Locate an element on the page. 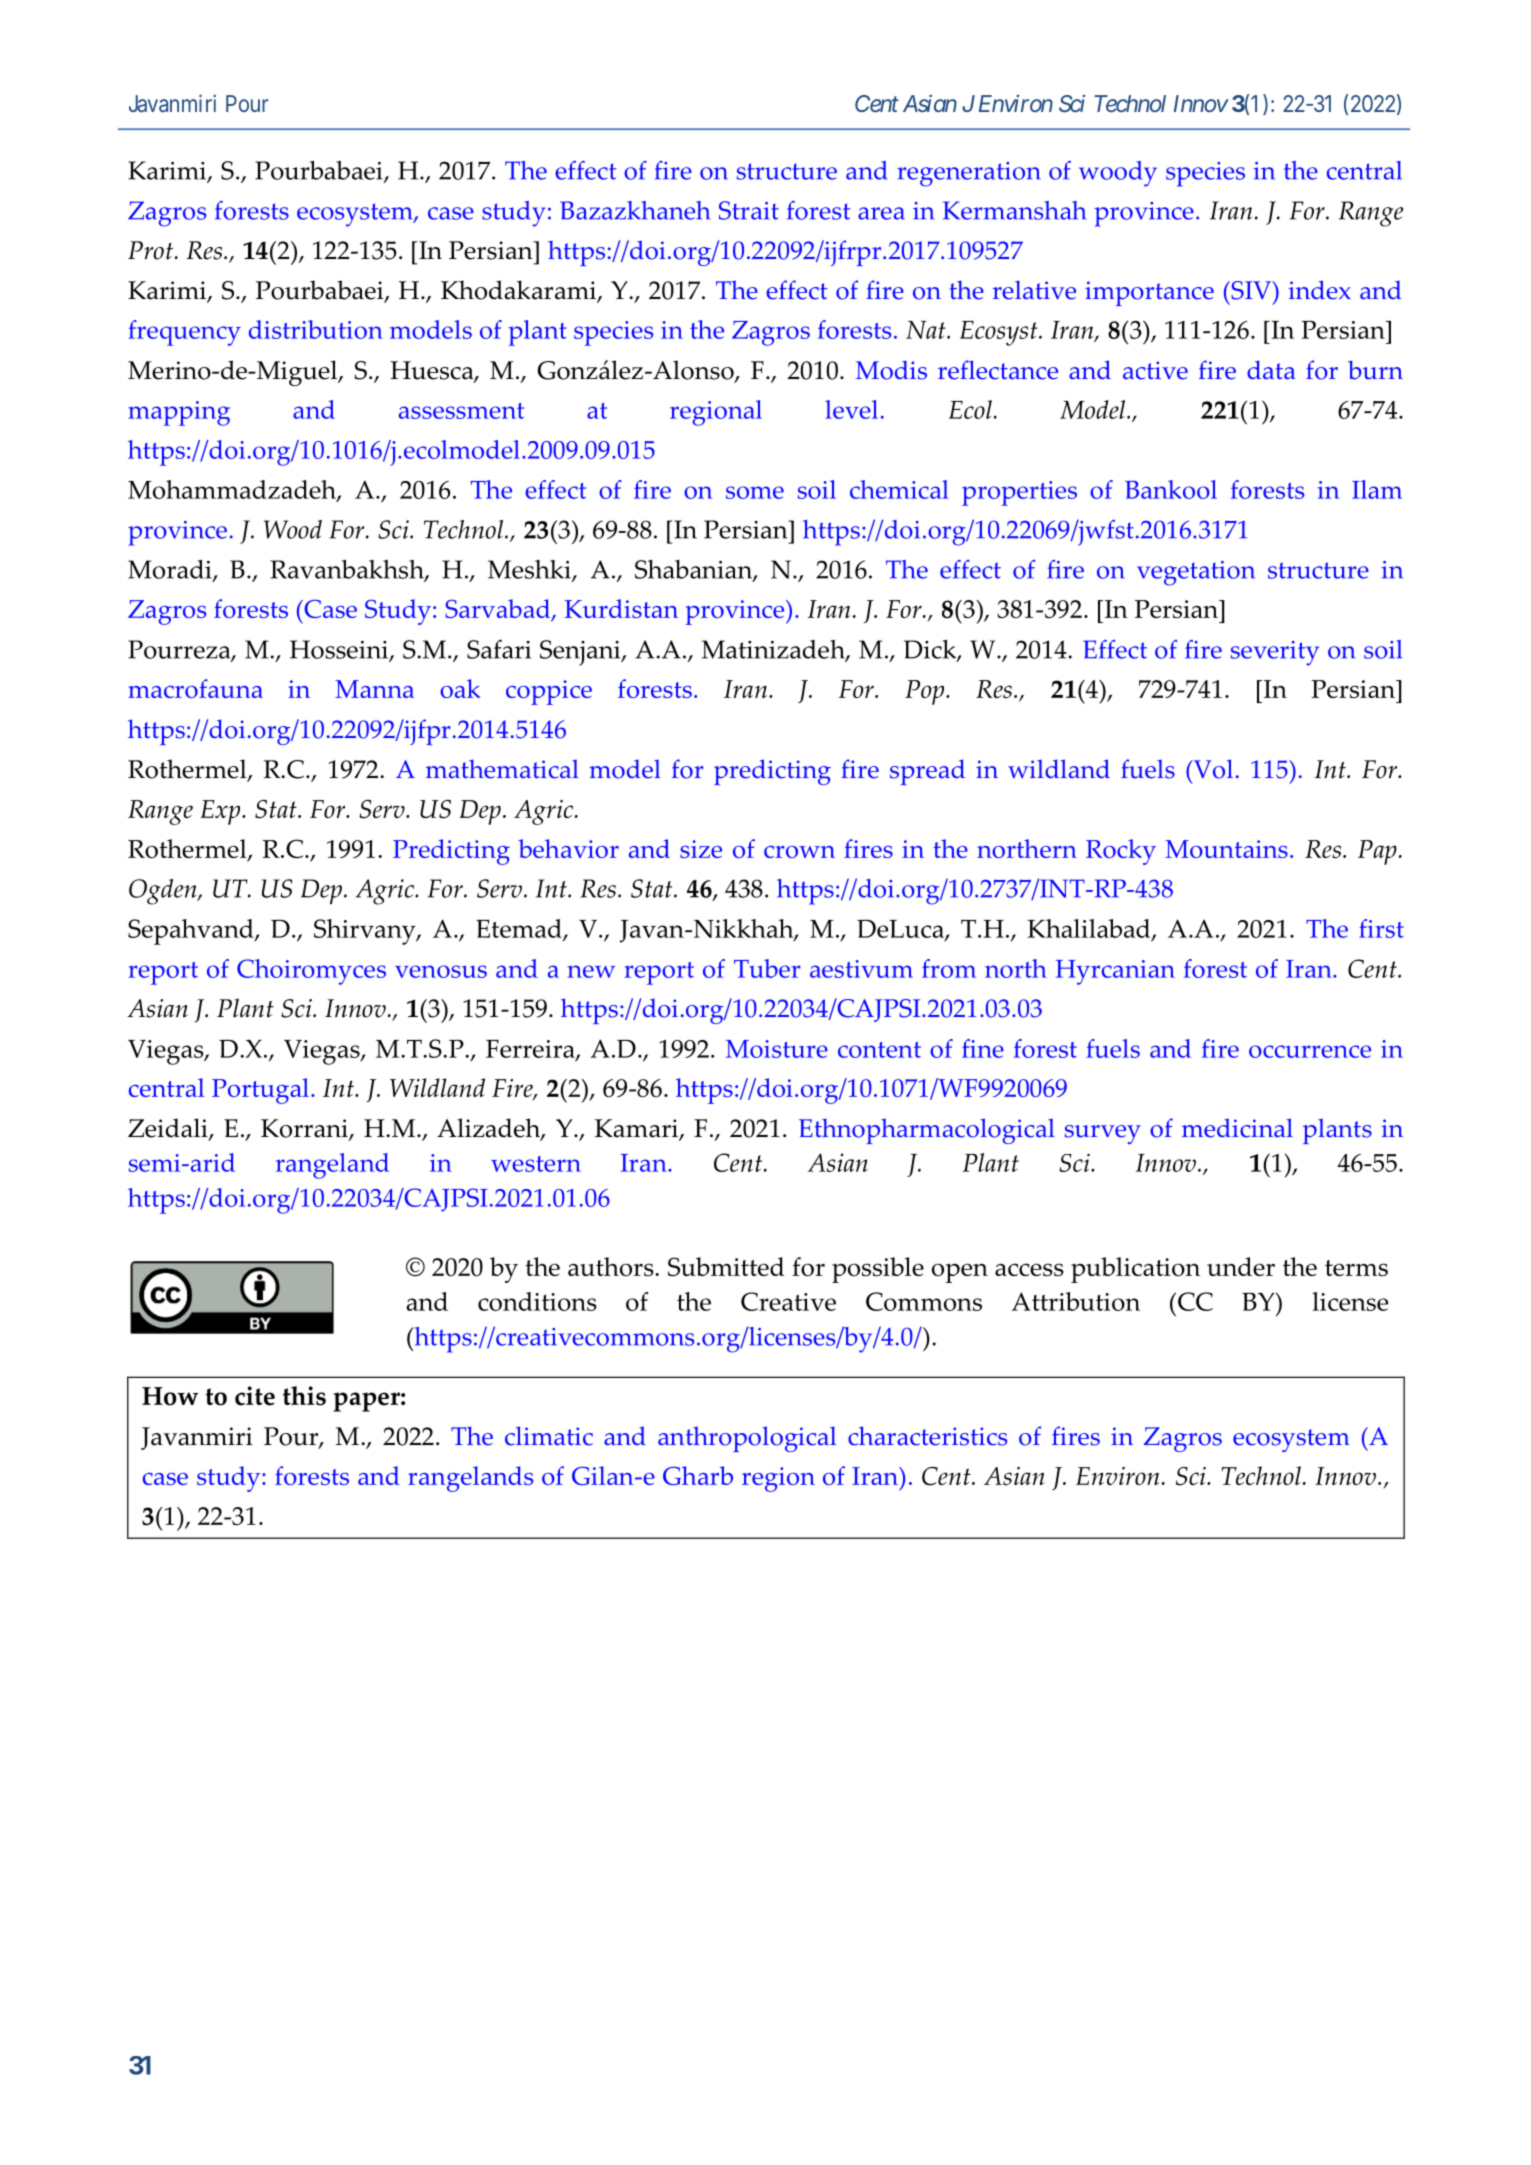 Image resolution: width=1531 pixels, height=2165 pixels. Portugal is located at coordinates (260, 1091).
